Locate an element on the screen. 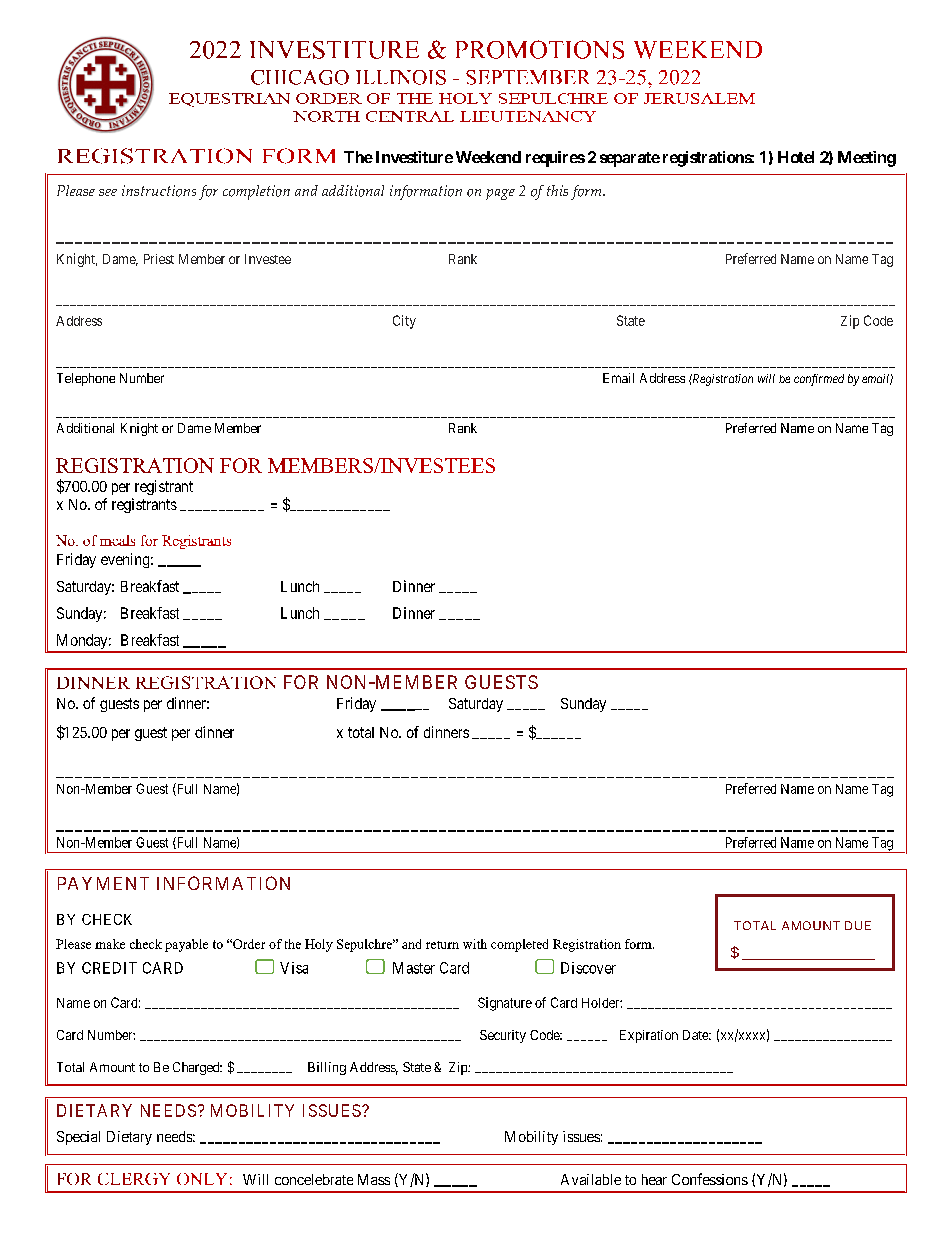  Mass is located at coordinates (374, 1179).
